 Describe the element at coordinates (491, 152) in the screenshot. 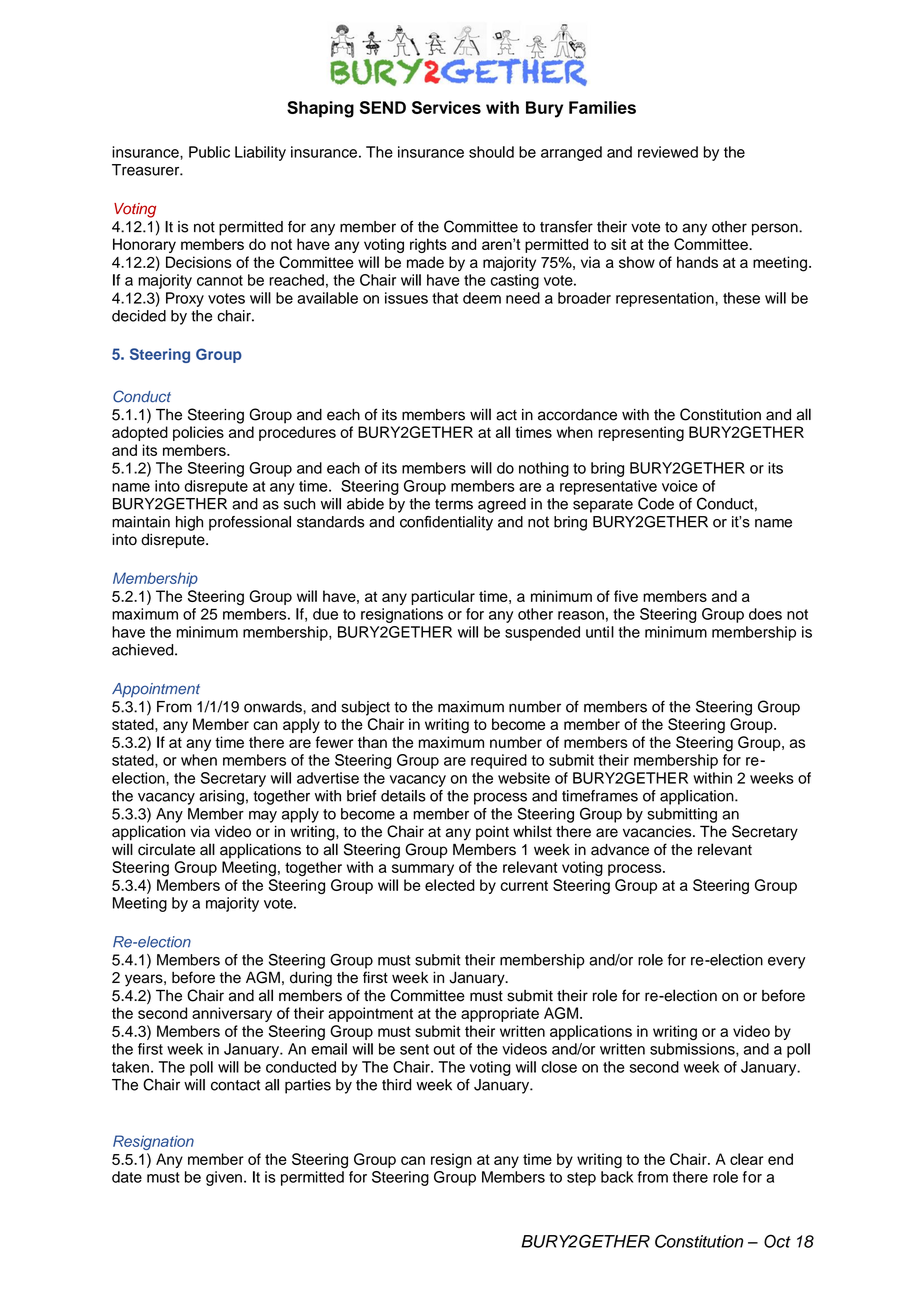

I see `should` at that location.
